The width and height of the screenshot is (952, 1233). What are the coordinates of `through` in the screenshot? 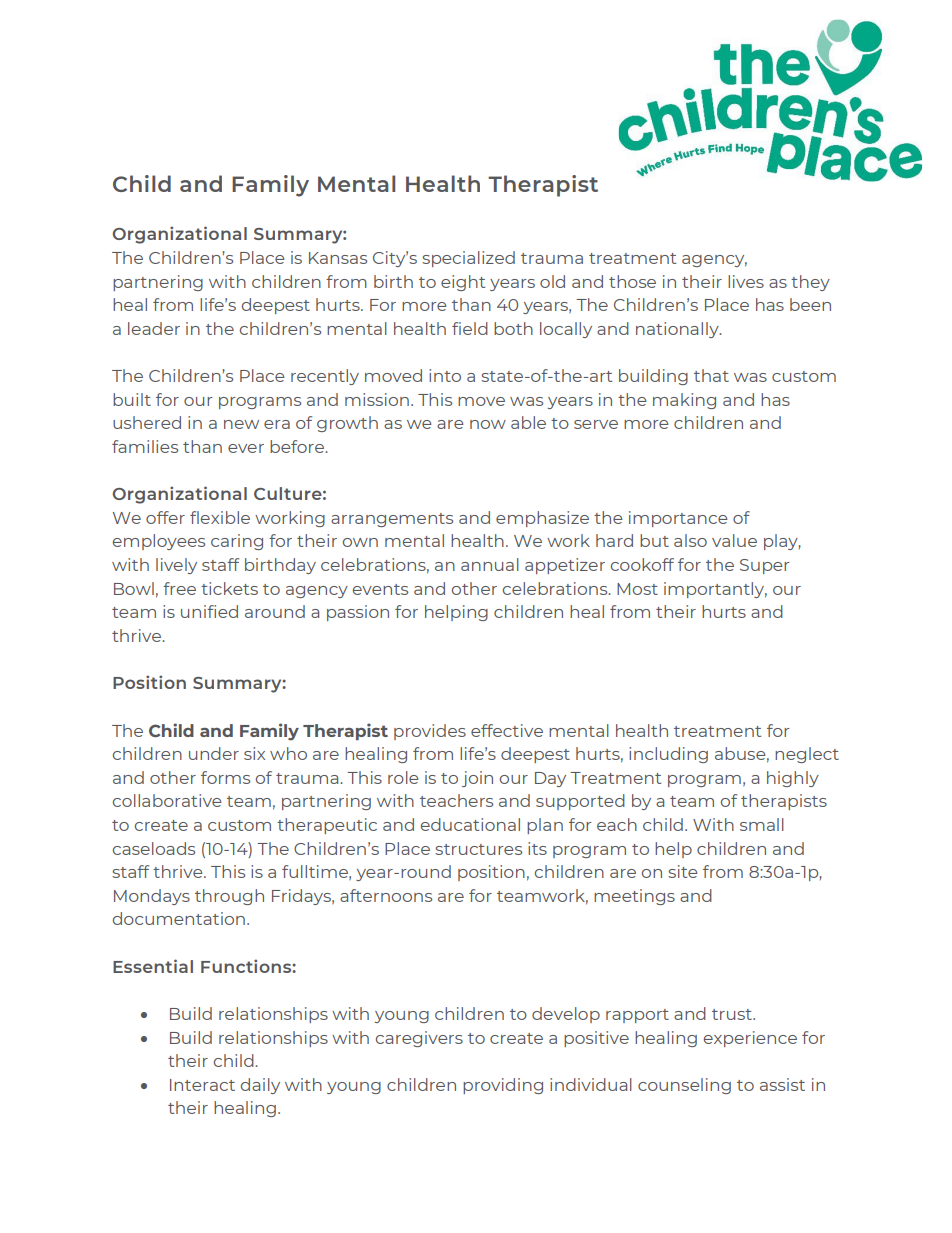 It's located at (229, 897).
